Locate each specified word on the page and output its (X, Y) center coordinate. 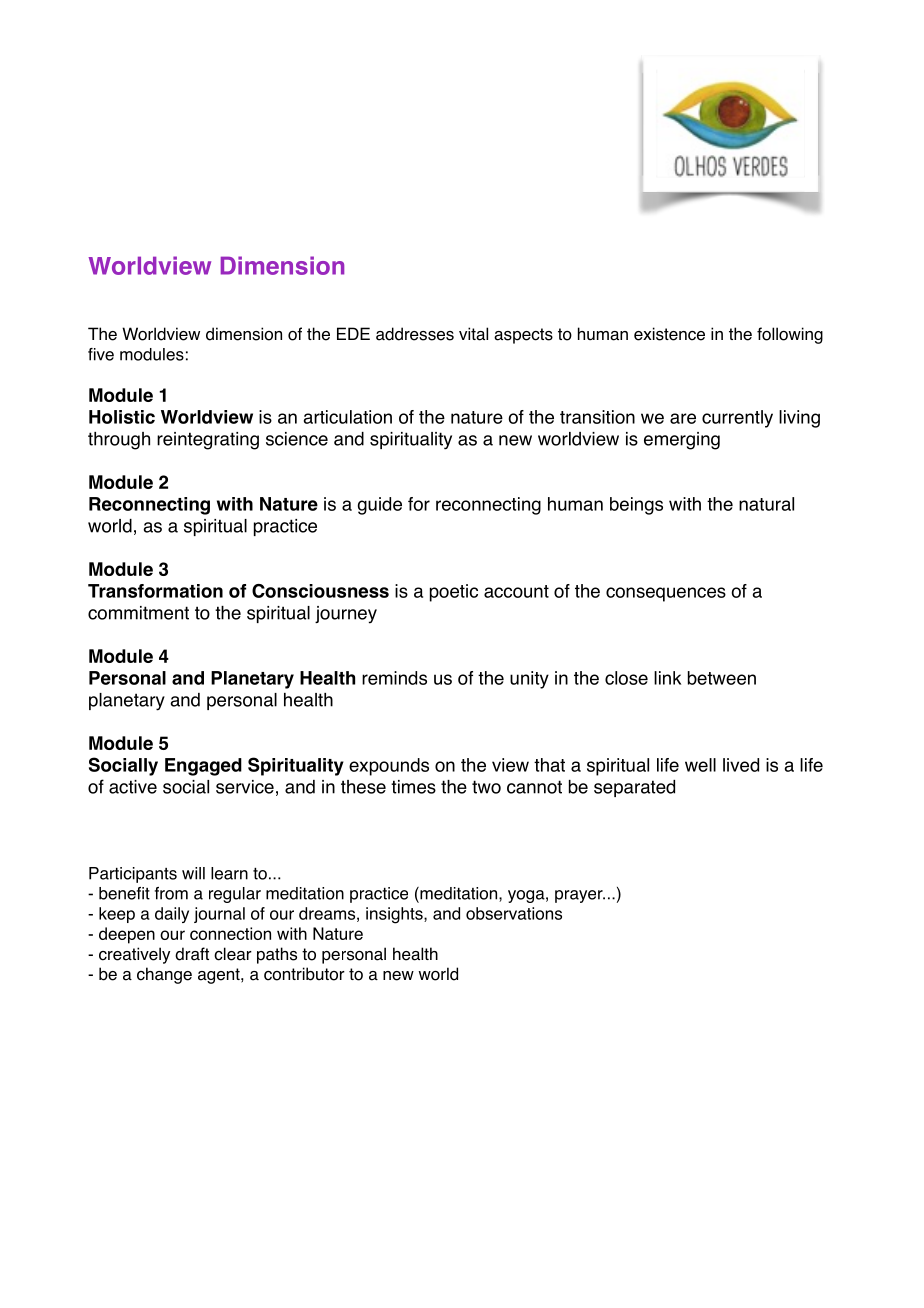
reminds (394, 678)
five (101, 354)
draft (192, 954)
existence (669, 334)
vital (473, 334)
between (722, 678)
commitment (138, 613)
